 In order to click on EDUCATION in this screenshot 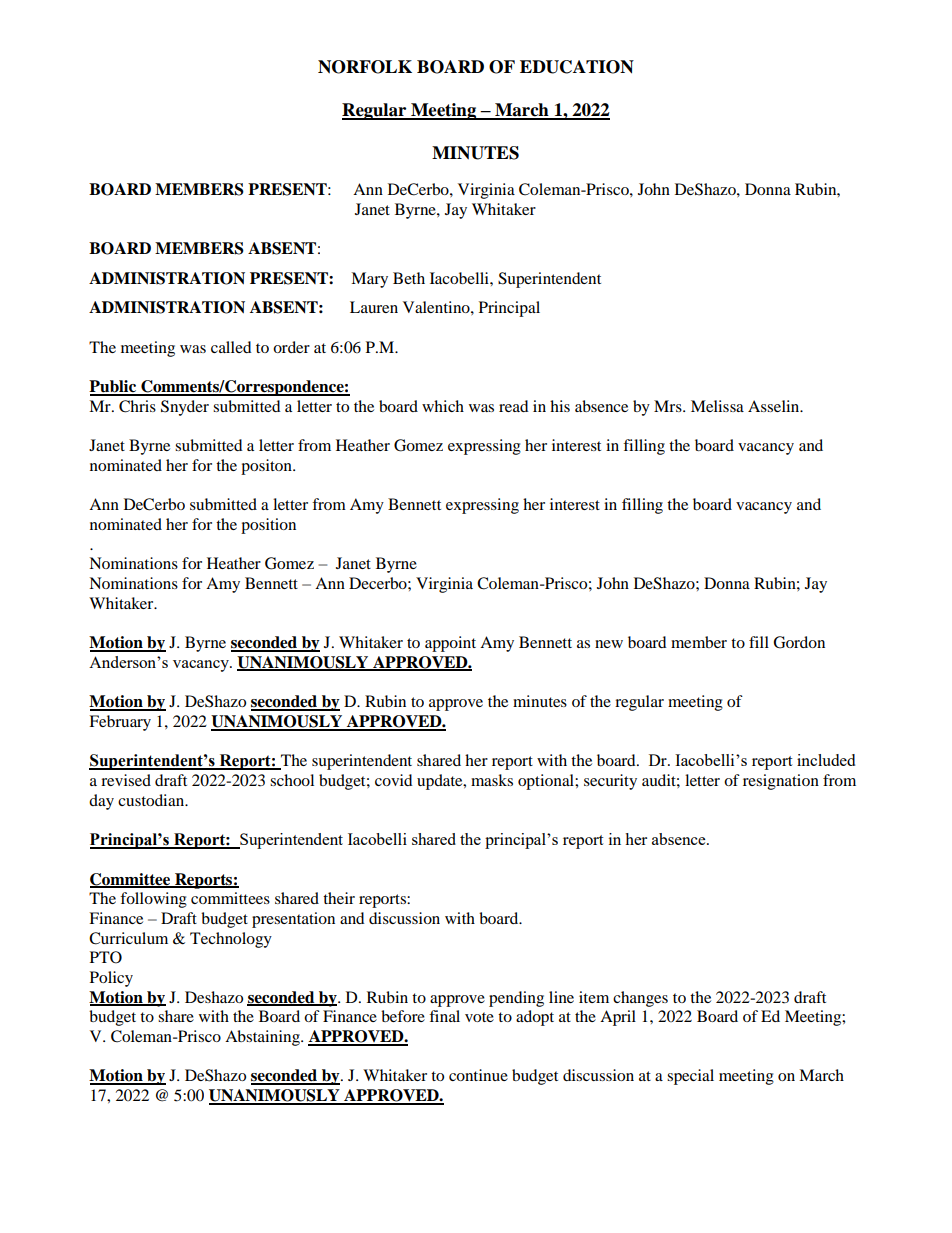, I will do `click(577, 67)`.
